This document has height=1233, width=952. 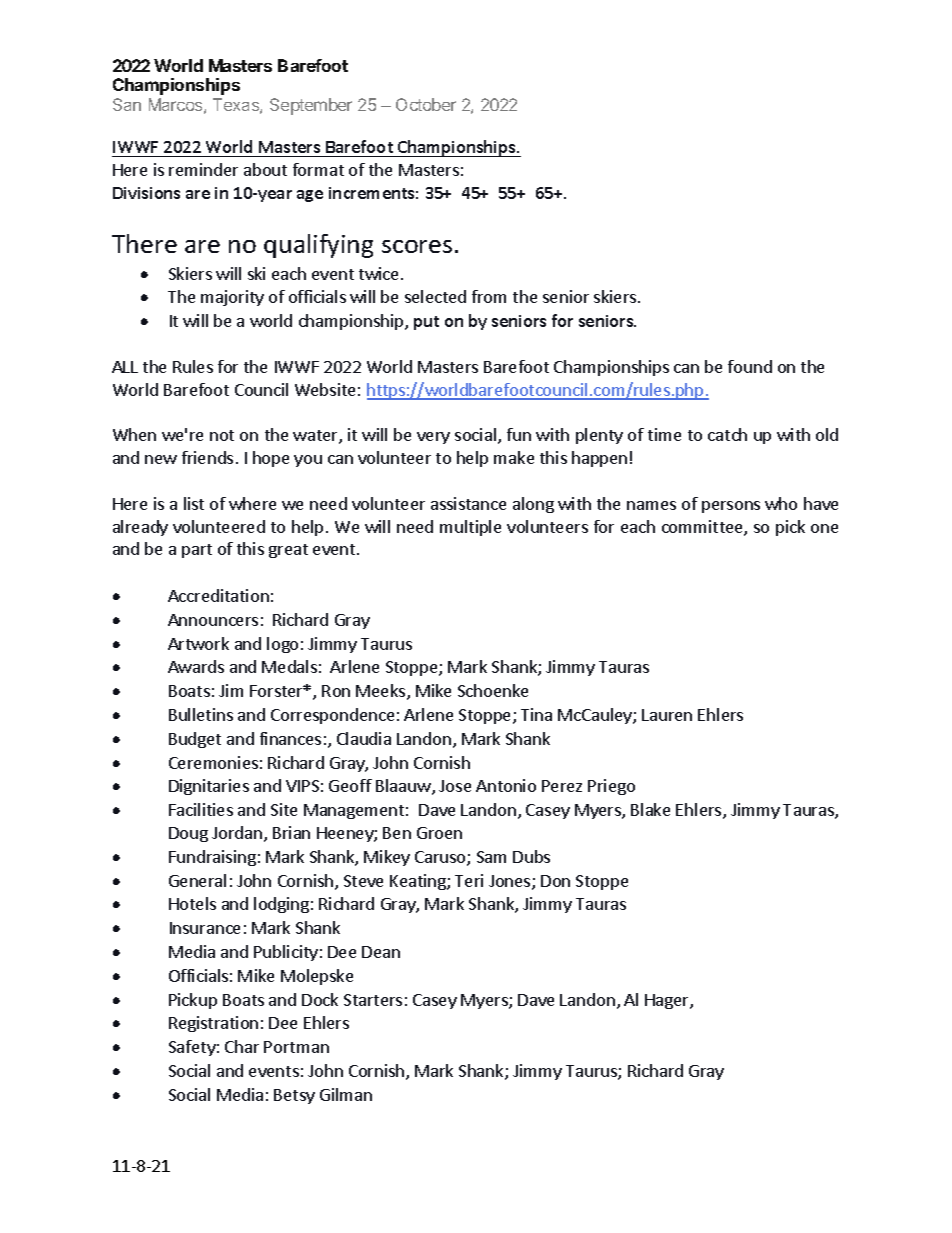 What do you see at coordinates (470, 528) in the document?
I see `multiple` at bounding box center [470, 528].
